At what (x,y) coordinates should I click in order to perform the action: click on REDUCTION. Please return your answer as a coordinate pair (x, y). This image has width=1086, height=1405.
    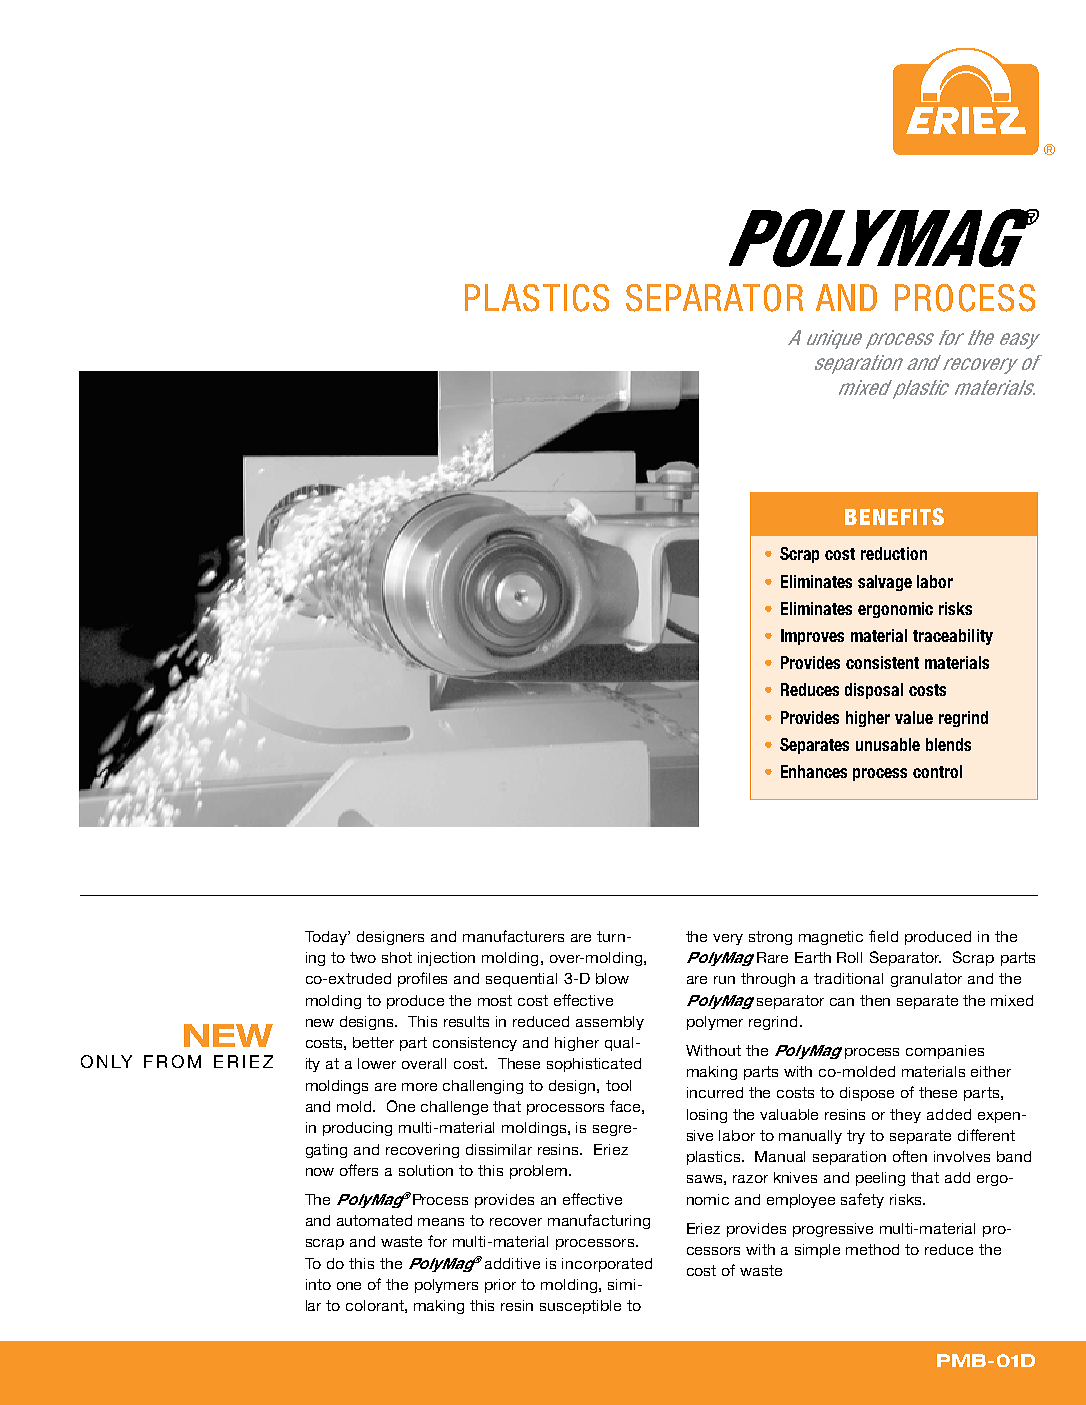
    Looking at the image, I should click on (894, 553).
